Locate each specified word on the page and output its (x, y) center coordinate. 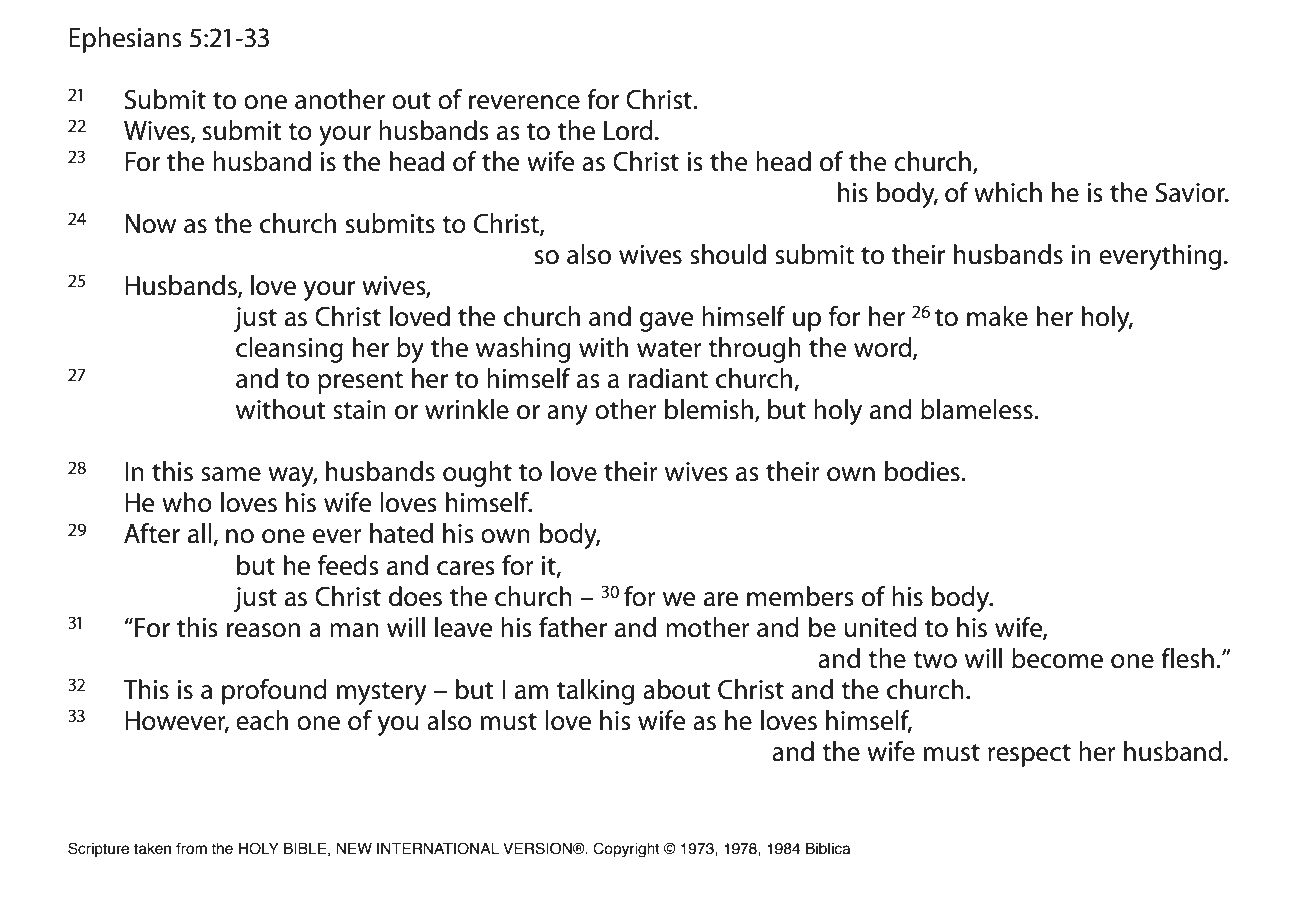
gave (667, 322)
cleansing (289, 350)
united (881, 627)
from (191, 849)
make (997, 316)
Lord (628, 130)
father (573, 627)
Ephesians (125, 40)
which (1008, 192)
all (201, 534)
